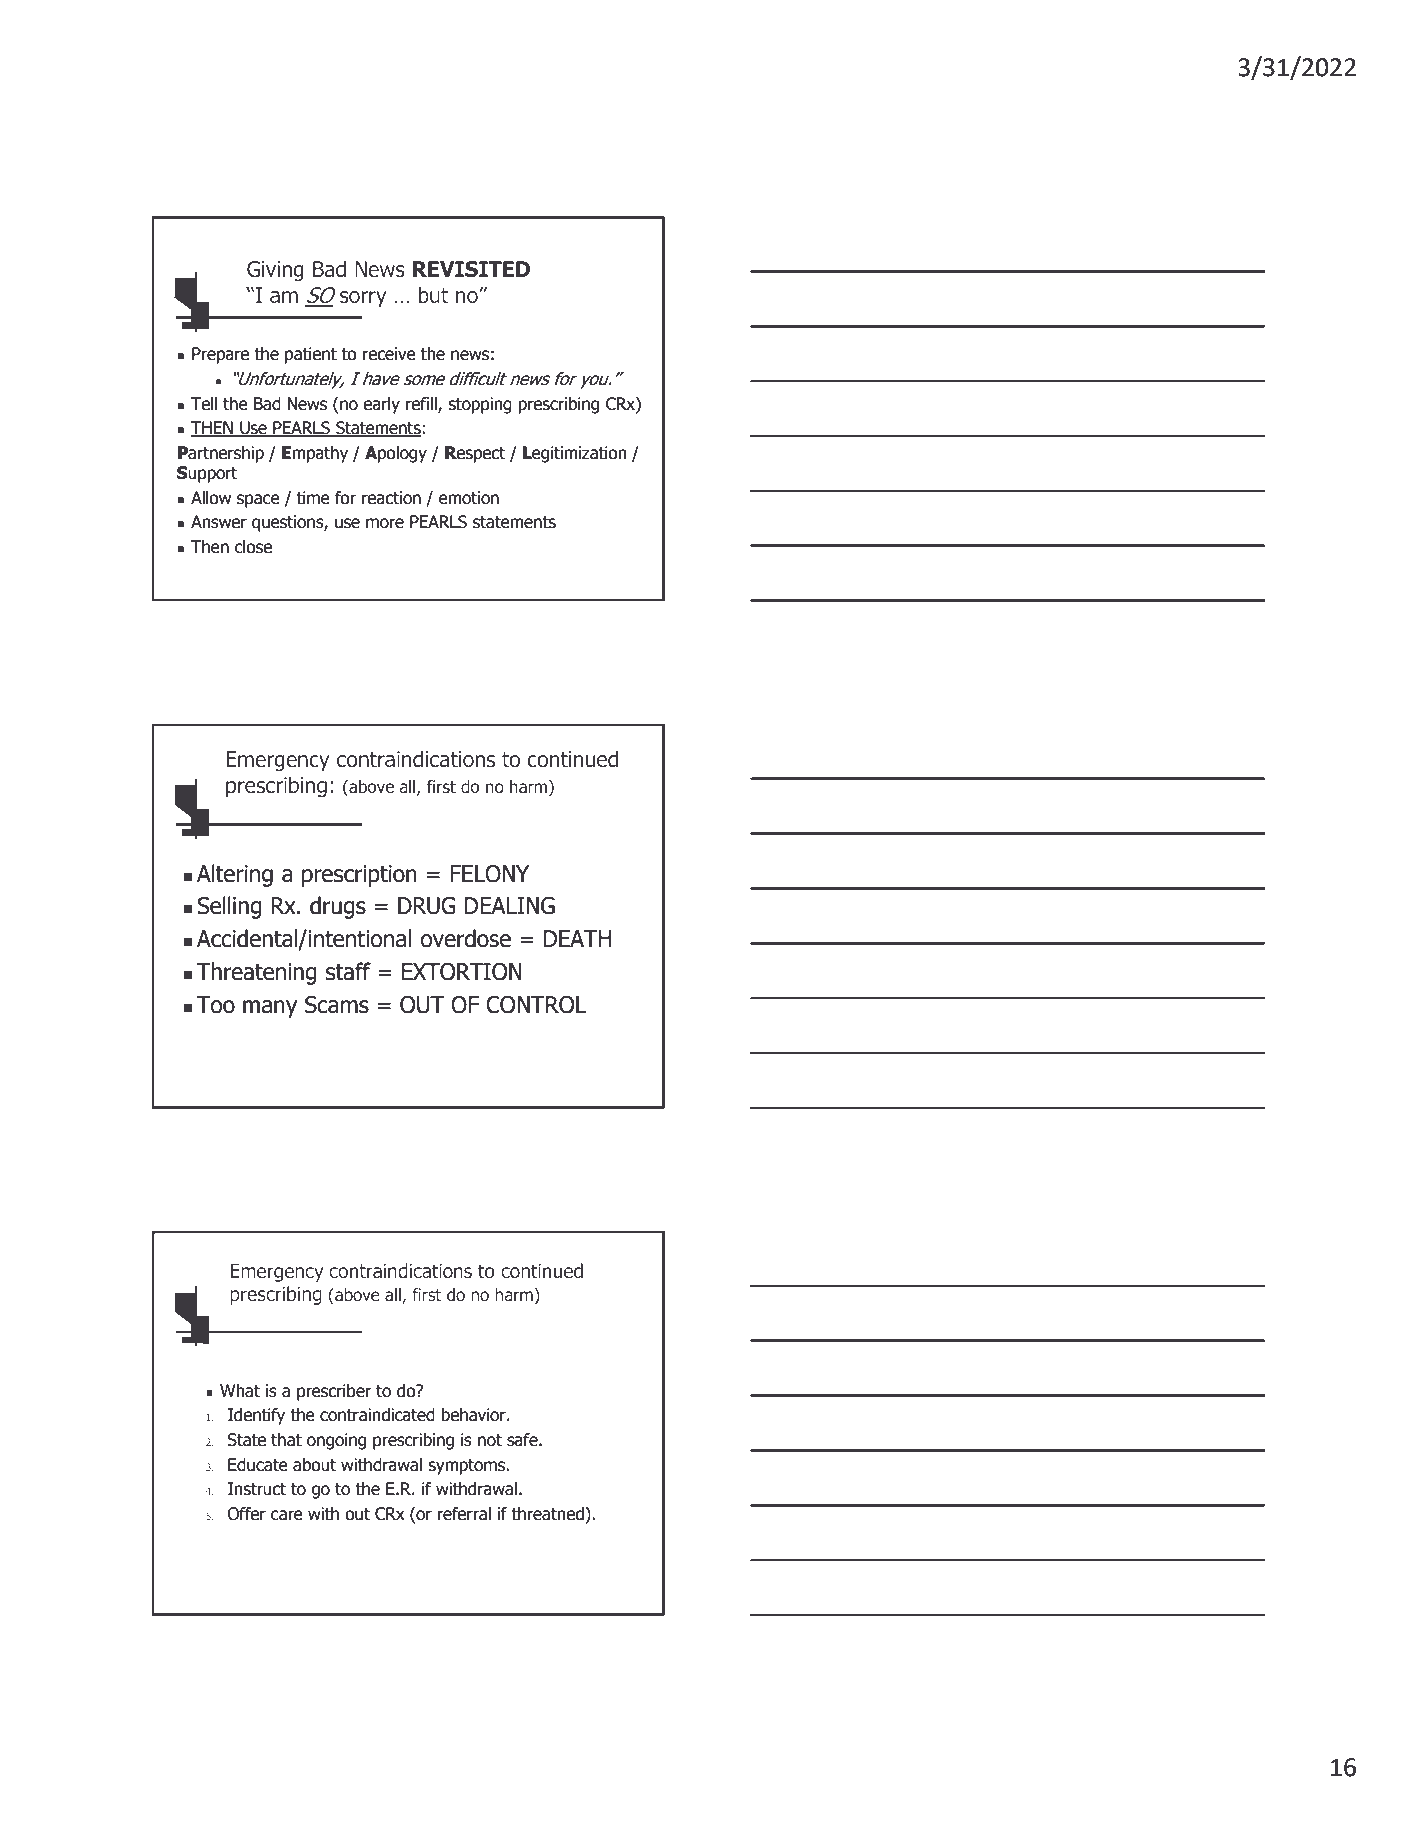  I want to click on REVISITED, so click(471, 269).
